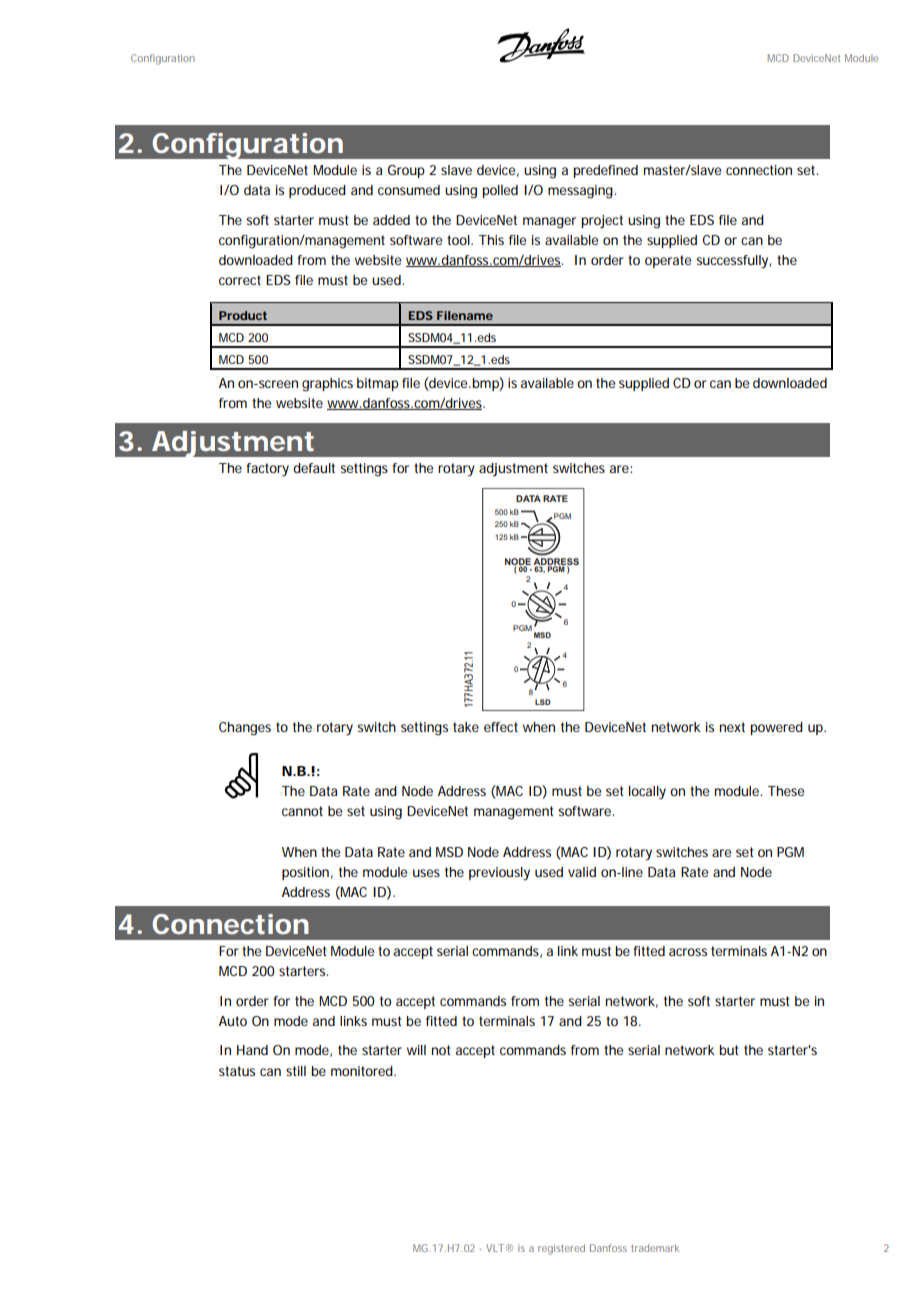 The width and height of the screenshot is (924, 1308). I want to click on cannot, so click(302, 811).
